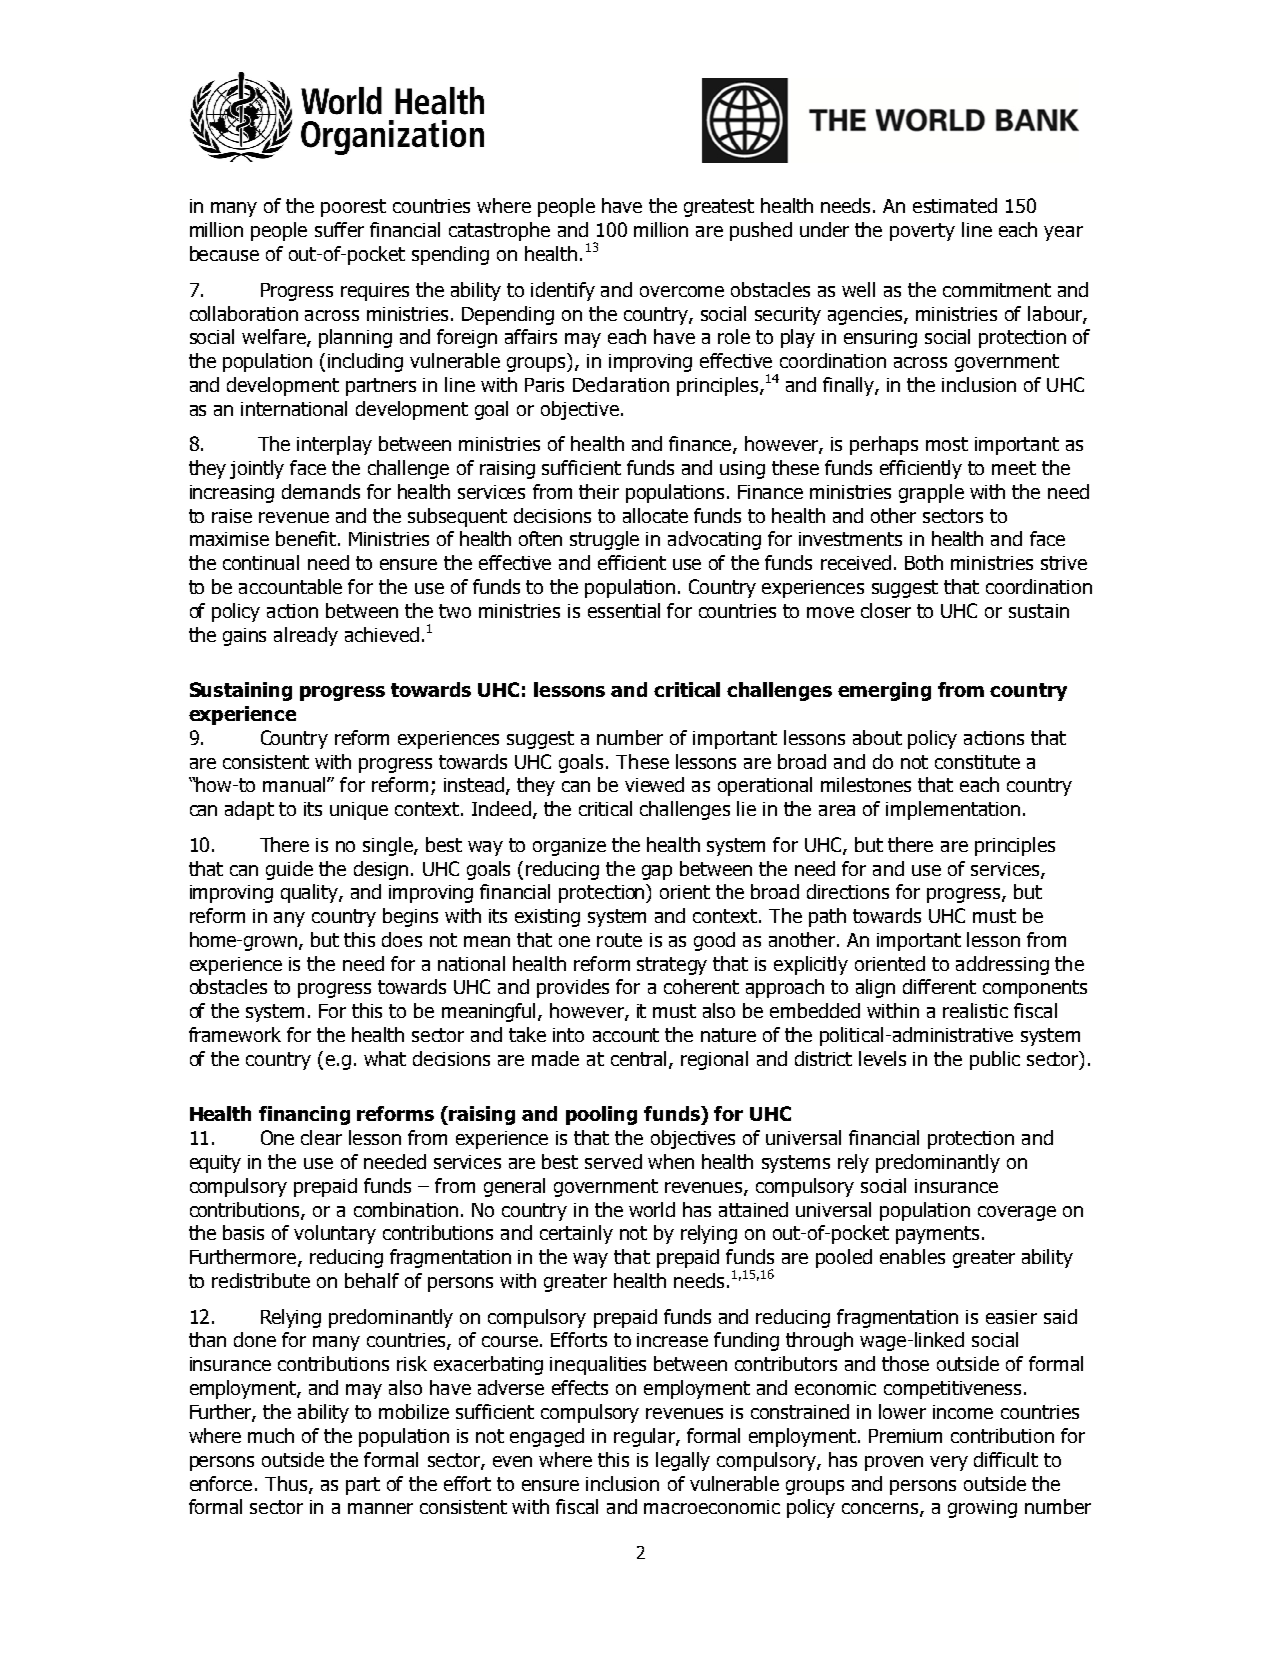 The height and width of the image is (1662, 1284). Describe the element at coordinates (657, 872) in the image. I see `gap` at that location.
